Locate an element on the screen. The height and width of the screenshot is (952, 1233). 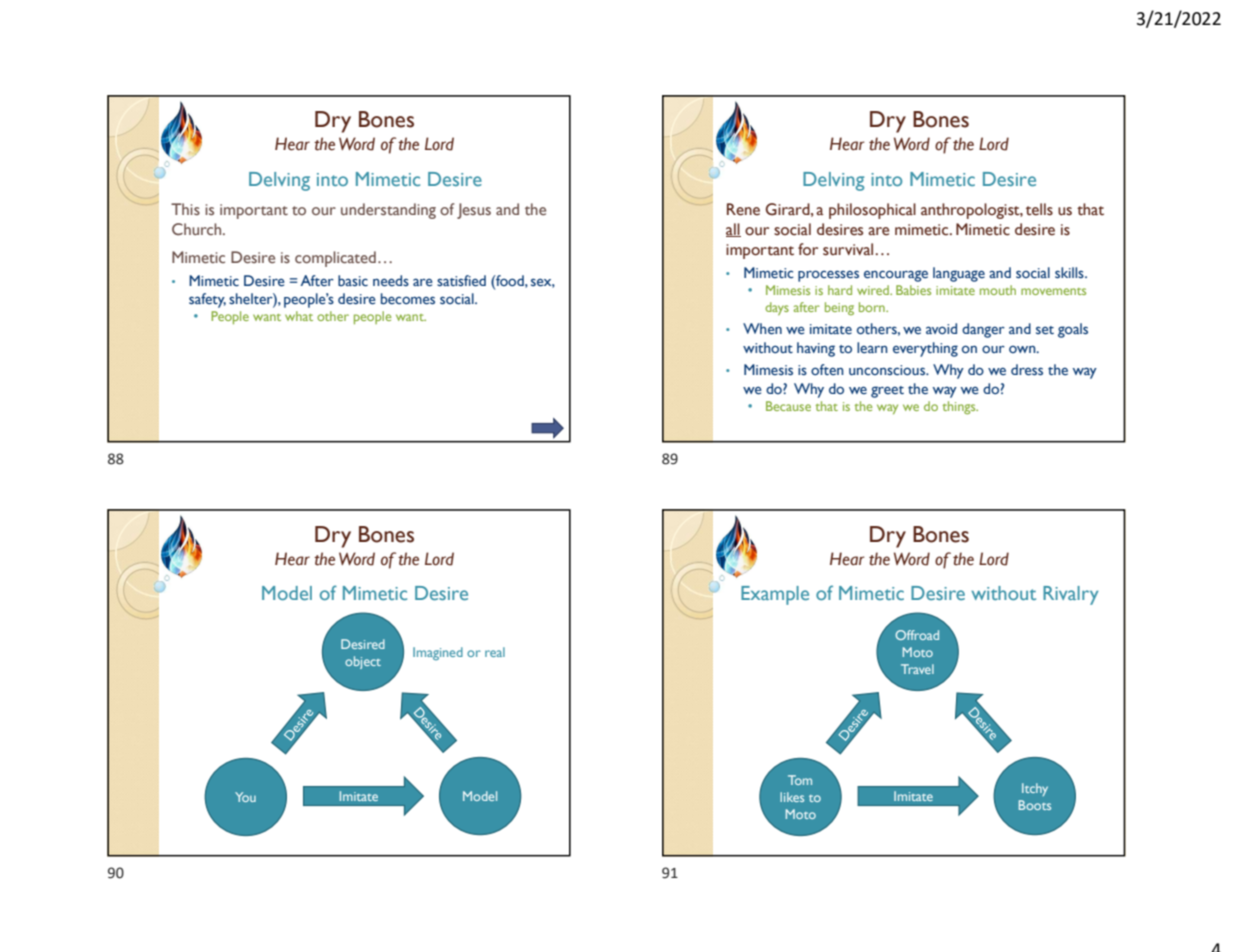
Rivalry is located at coordinates (1070, 595).
